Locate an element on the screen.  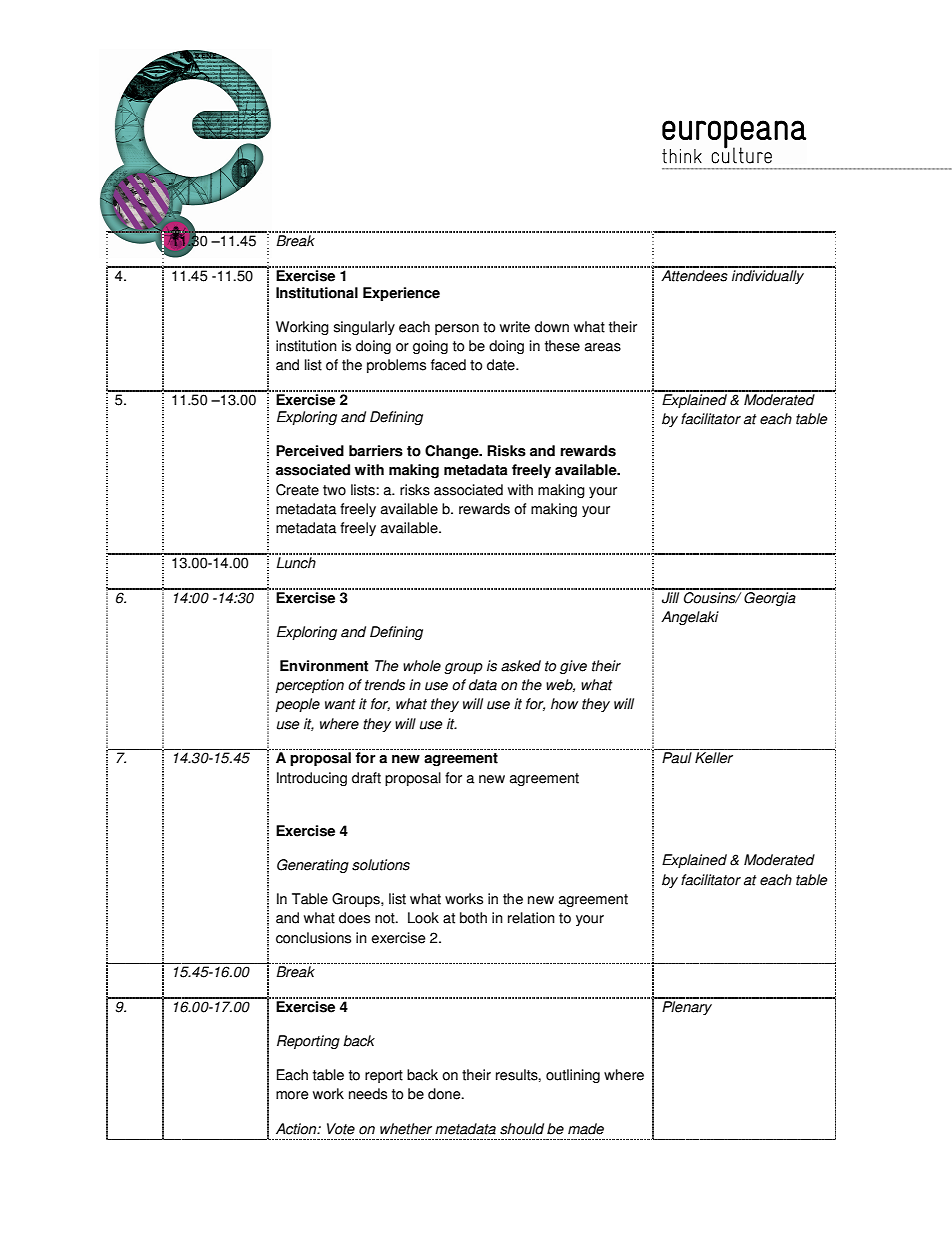
Keller is located at coordinates (714, 758).
